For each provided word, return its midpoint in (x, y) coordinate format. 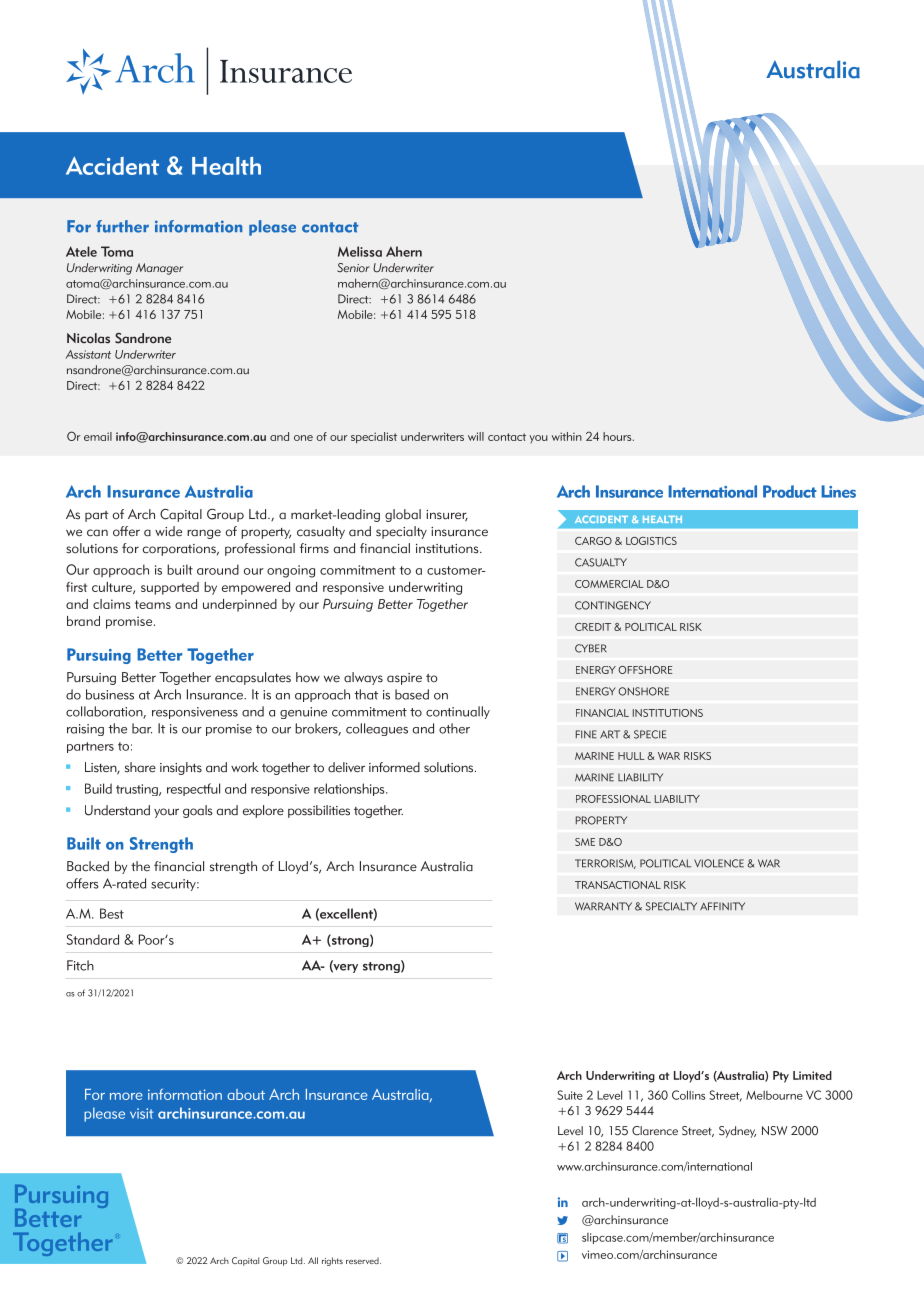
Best (112, 913)
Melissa (360, 251)
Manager (159, 269)
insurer (447, 516)
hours (618, 436)
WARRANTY (603, 906)
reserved (363, 1260)
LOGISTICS (651, 541)
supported (170, 588)
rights (332, 1261)
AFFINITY (722, 906)
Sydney (737, 1132)
